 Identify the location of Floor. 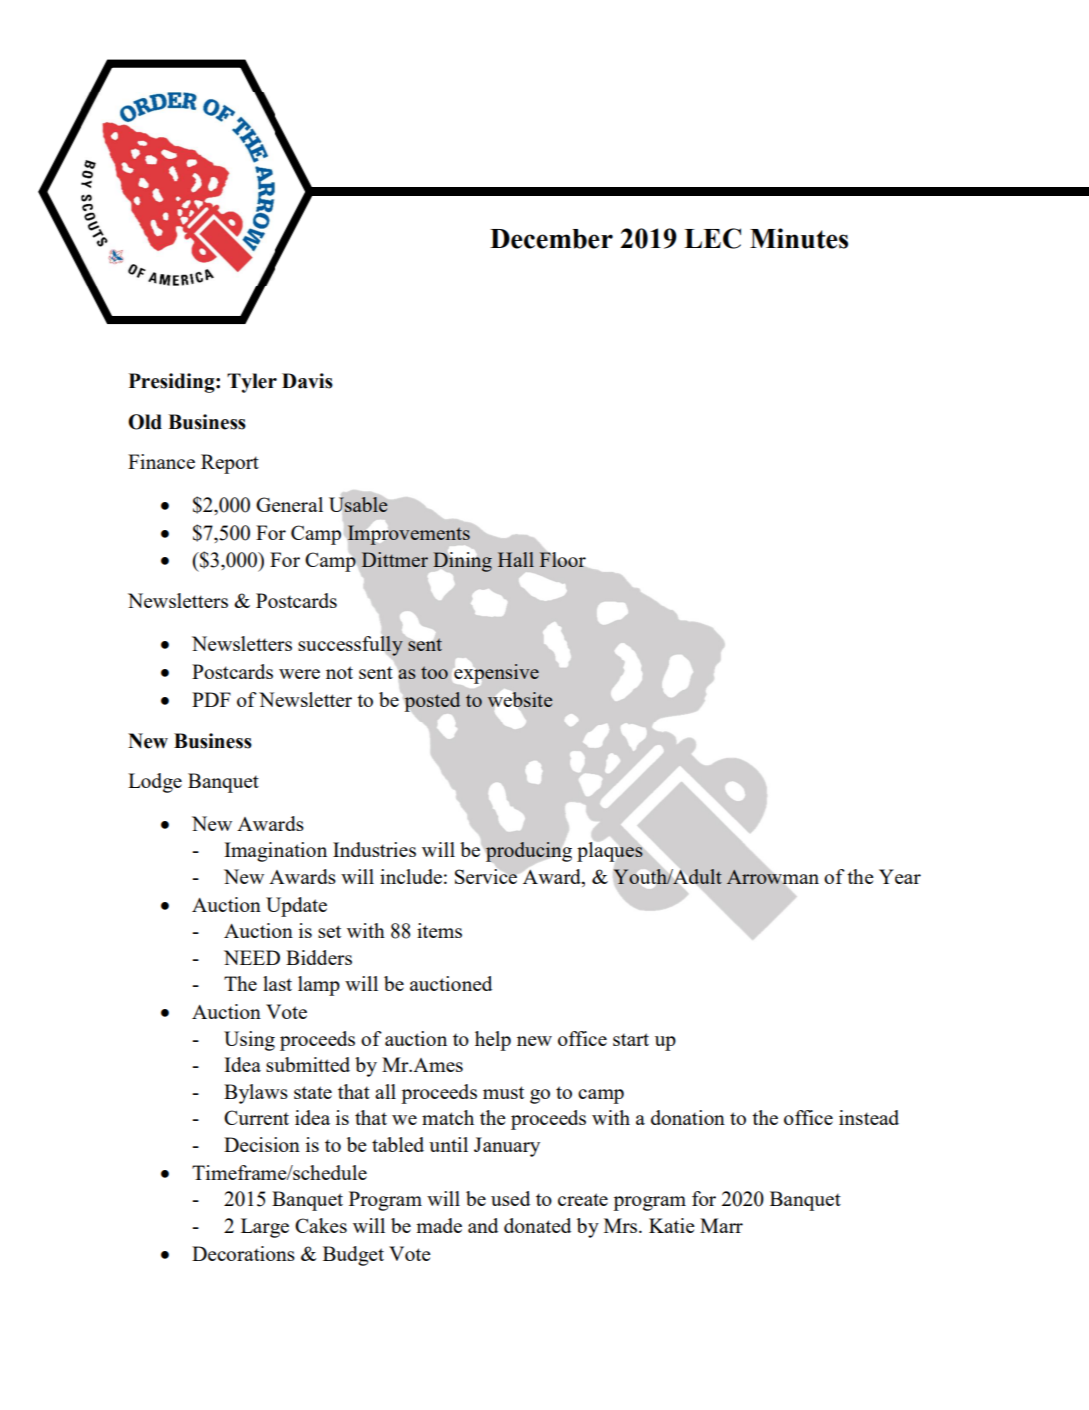
(563, 559).
